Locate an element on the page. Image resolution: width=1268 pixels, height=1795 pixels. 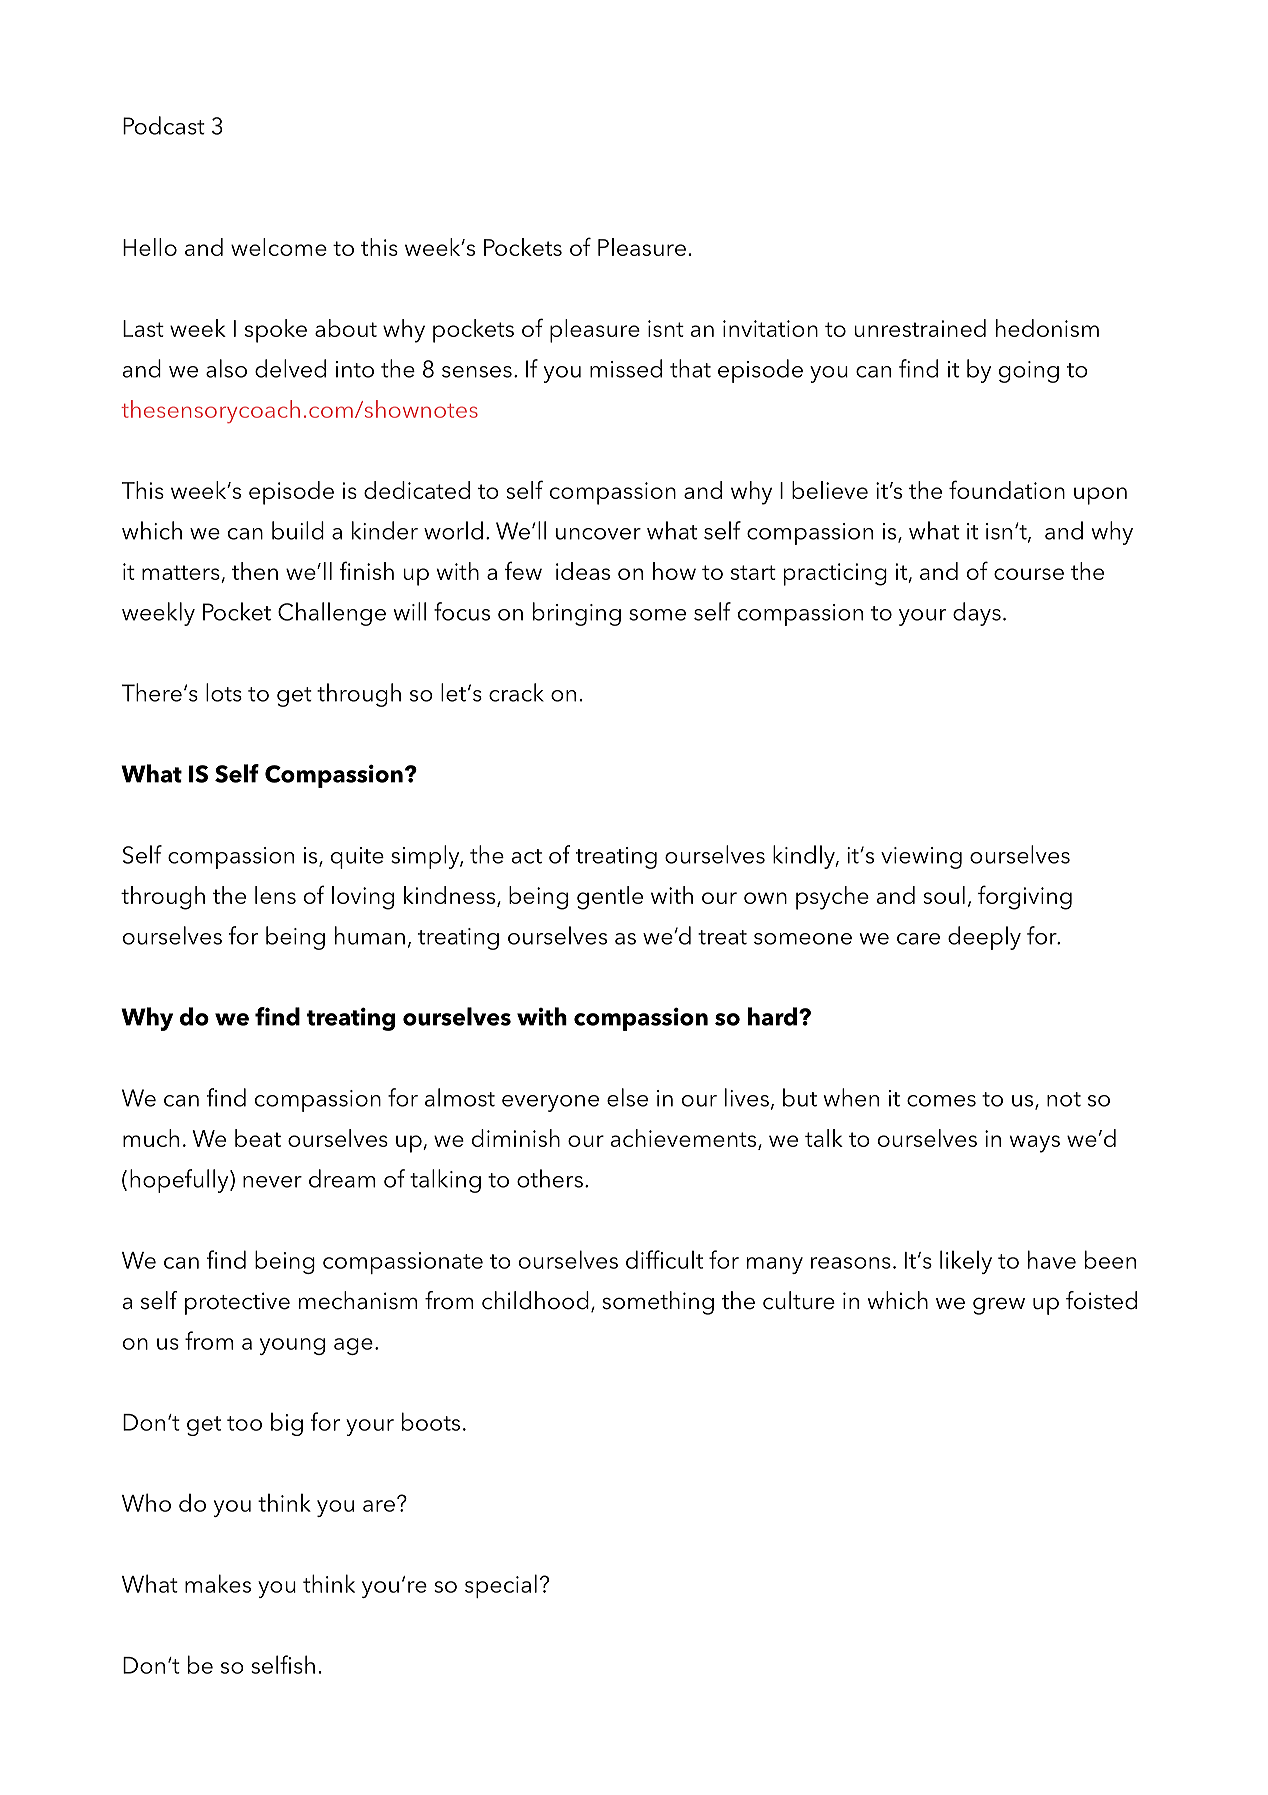
welcome is located at coordinates (279, 247).
